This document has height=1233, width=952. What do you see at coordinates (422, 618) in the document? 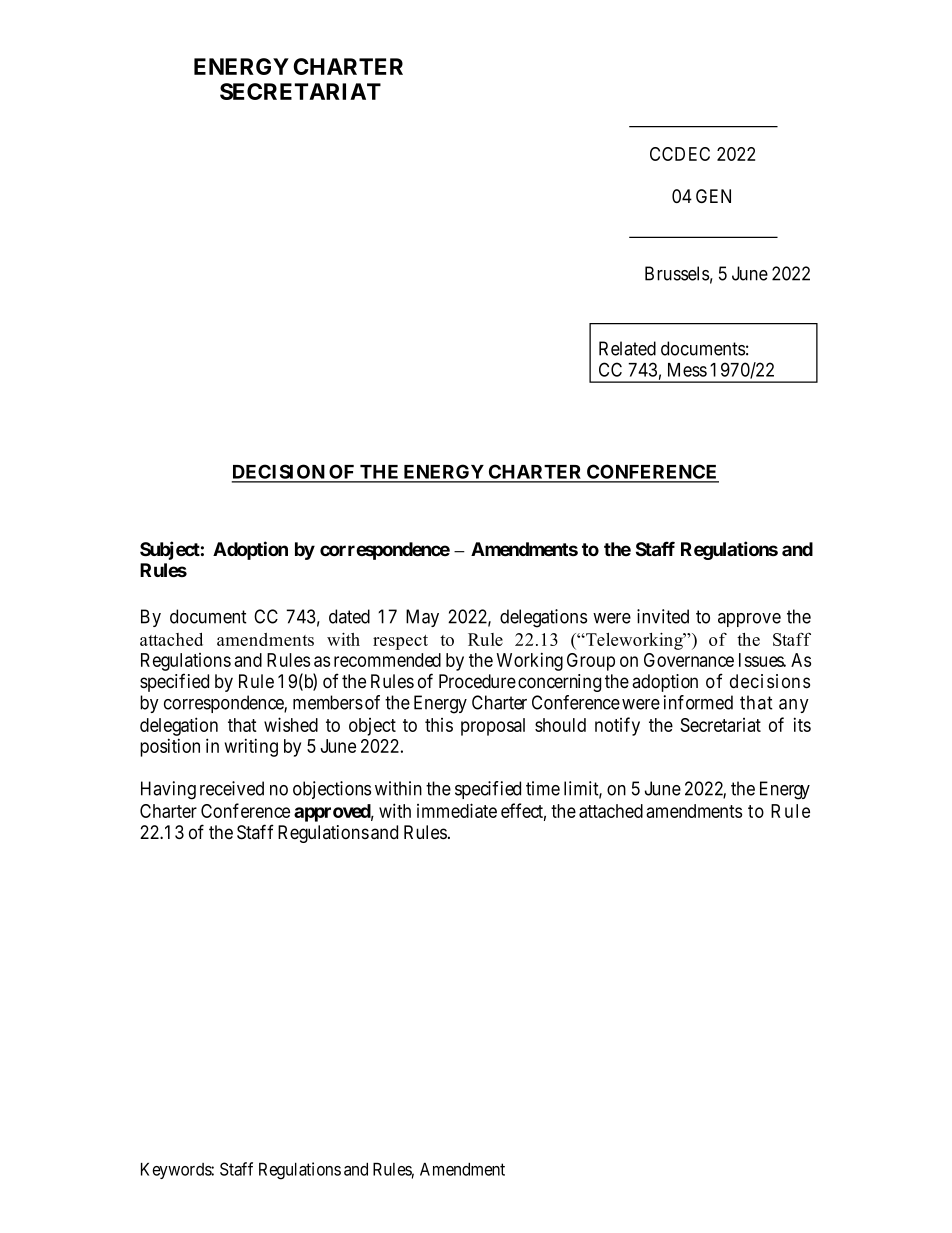
I see `May` at bounding box center [422, 618].
